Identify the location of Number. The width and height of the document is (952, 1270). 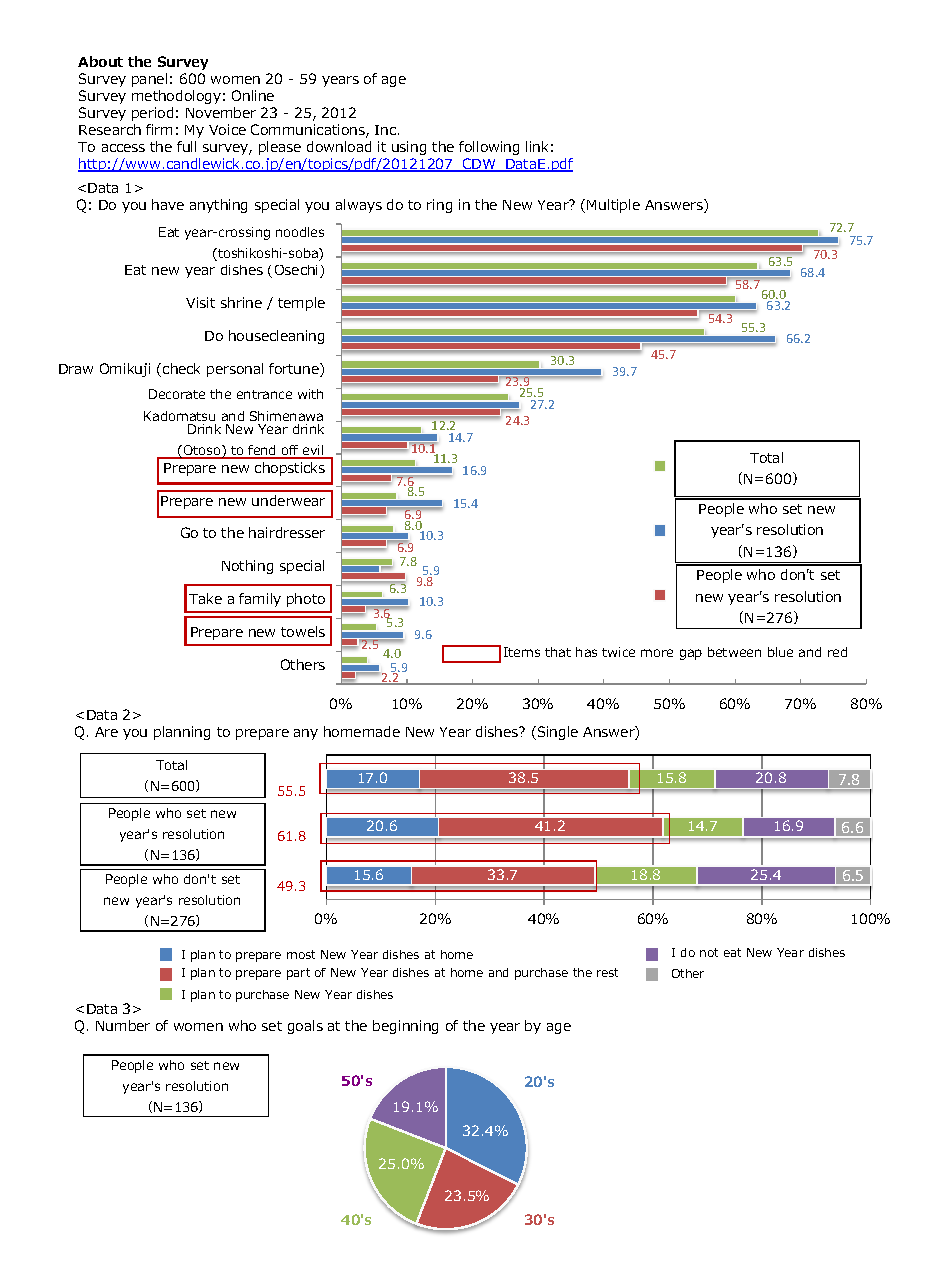
(123, 1025).
